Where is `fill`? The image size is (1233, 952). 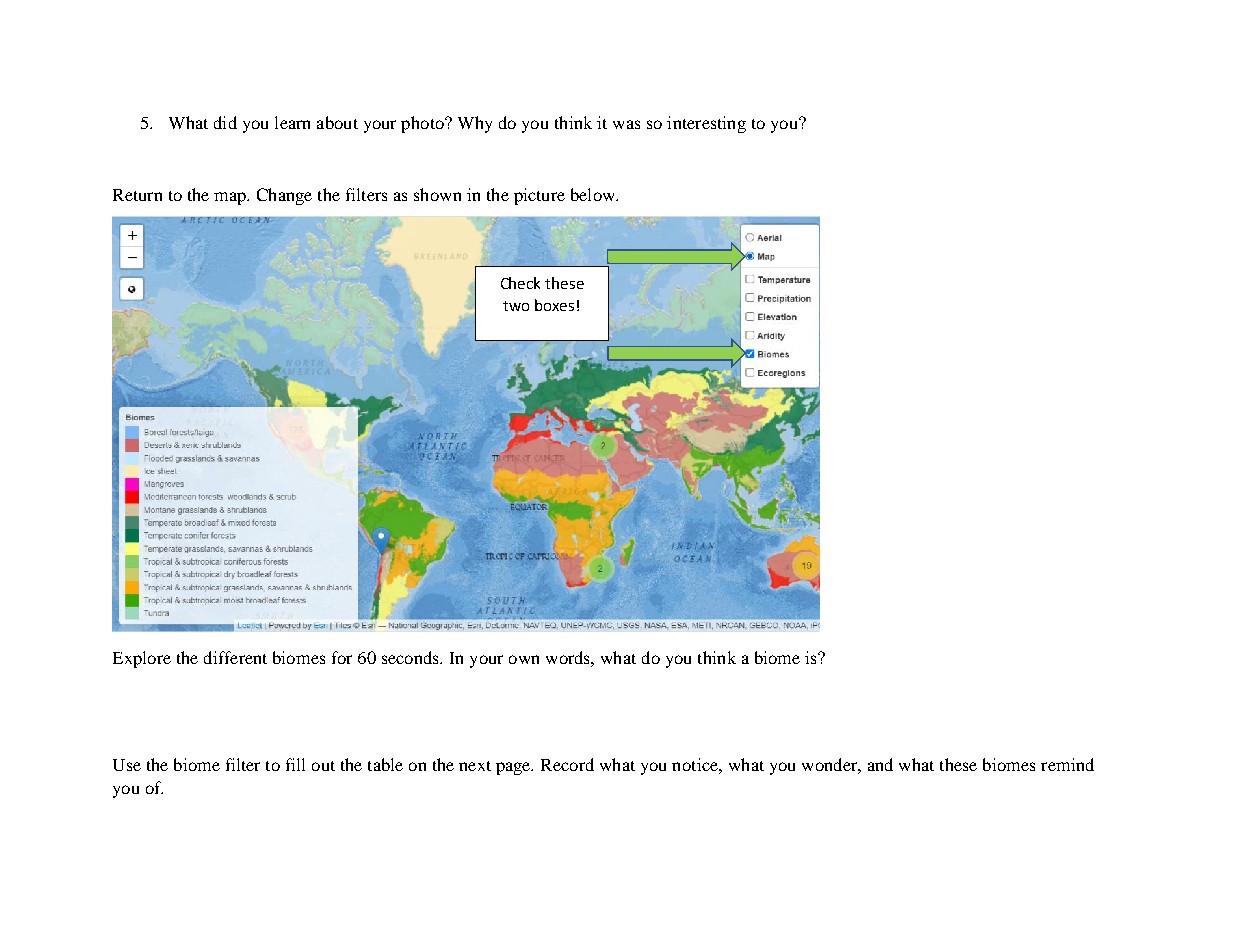 fill is located at coordinates (295, 764).
